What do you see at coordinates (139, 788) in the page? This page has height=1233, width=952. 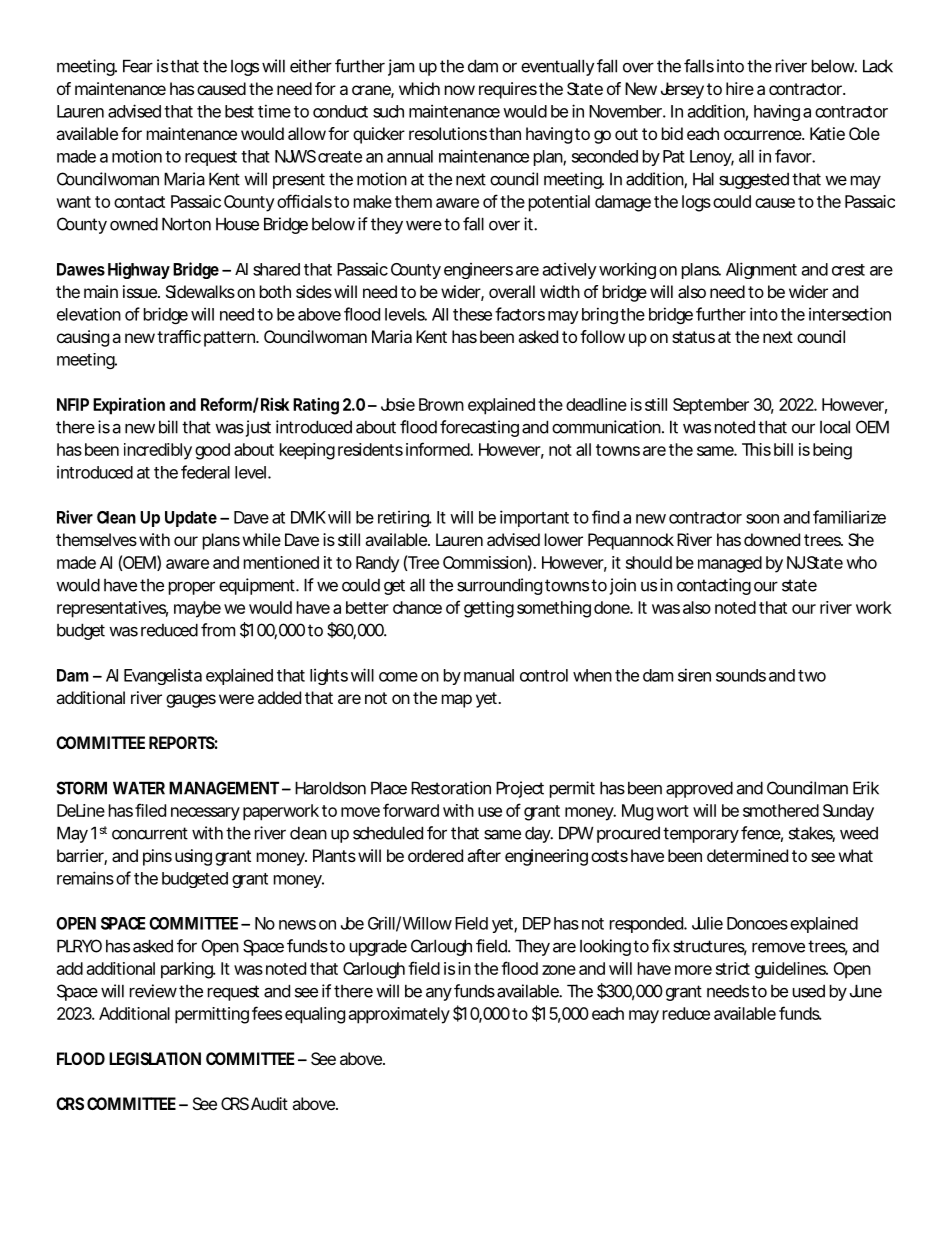 I see `WATER` at bounding box center [139, 788].
